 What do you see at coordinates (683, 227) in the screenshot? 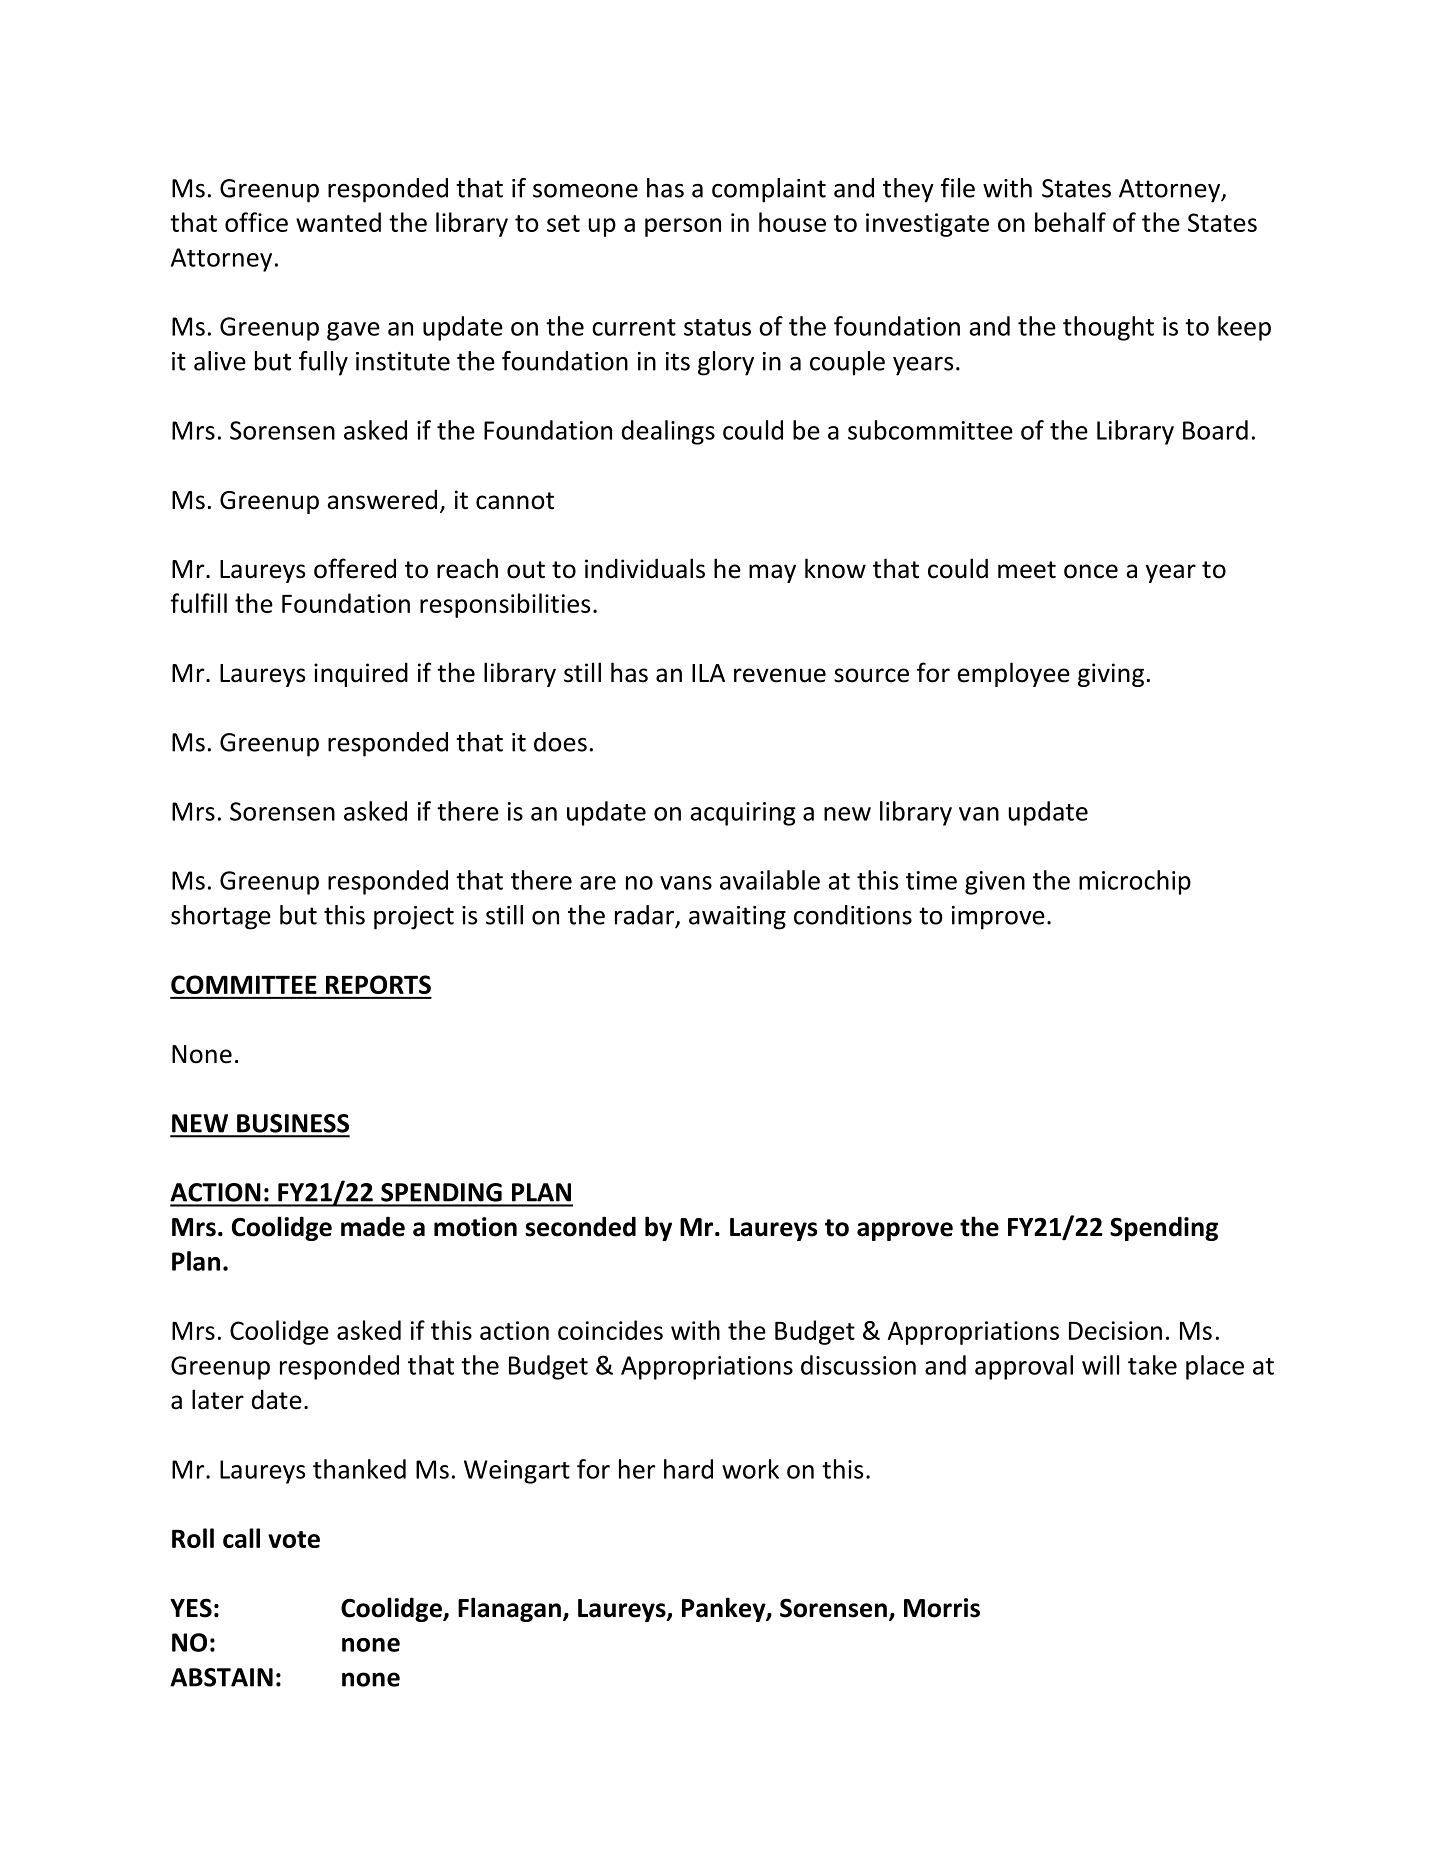
I see `person` at bounding box center [683, 227].
